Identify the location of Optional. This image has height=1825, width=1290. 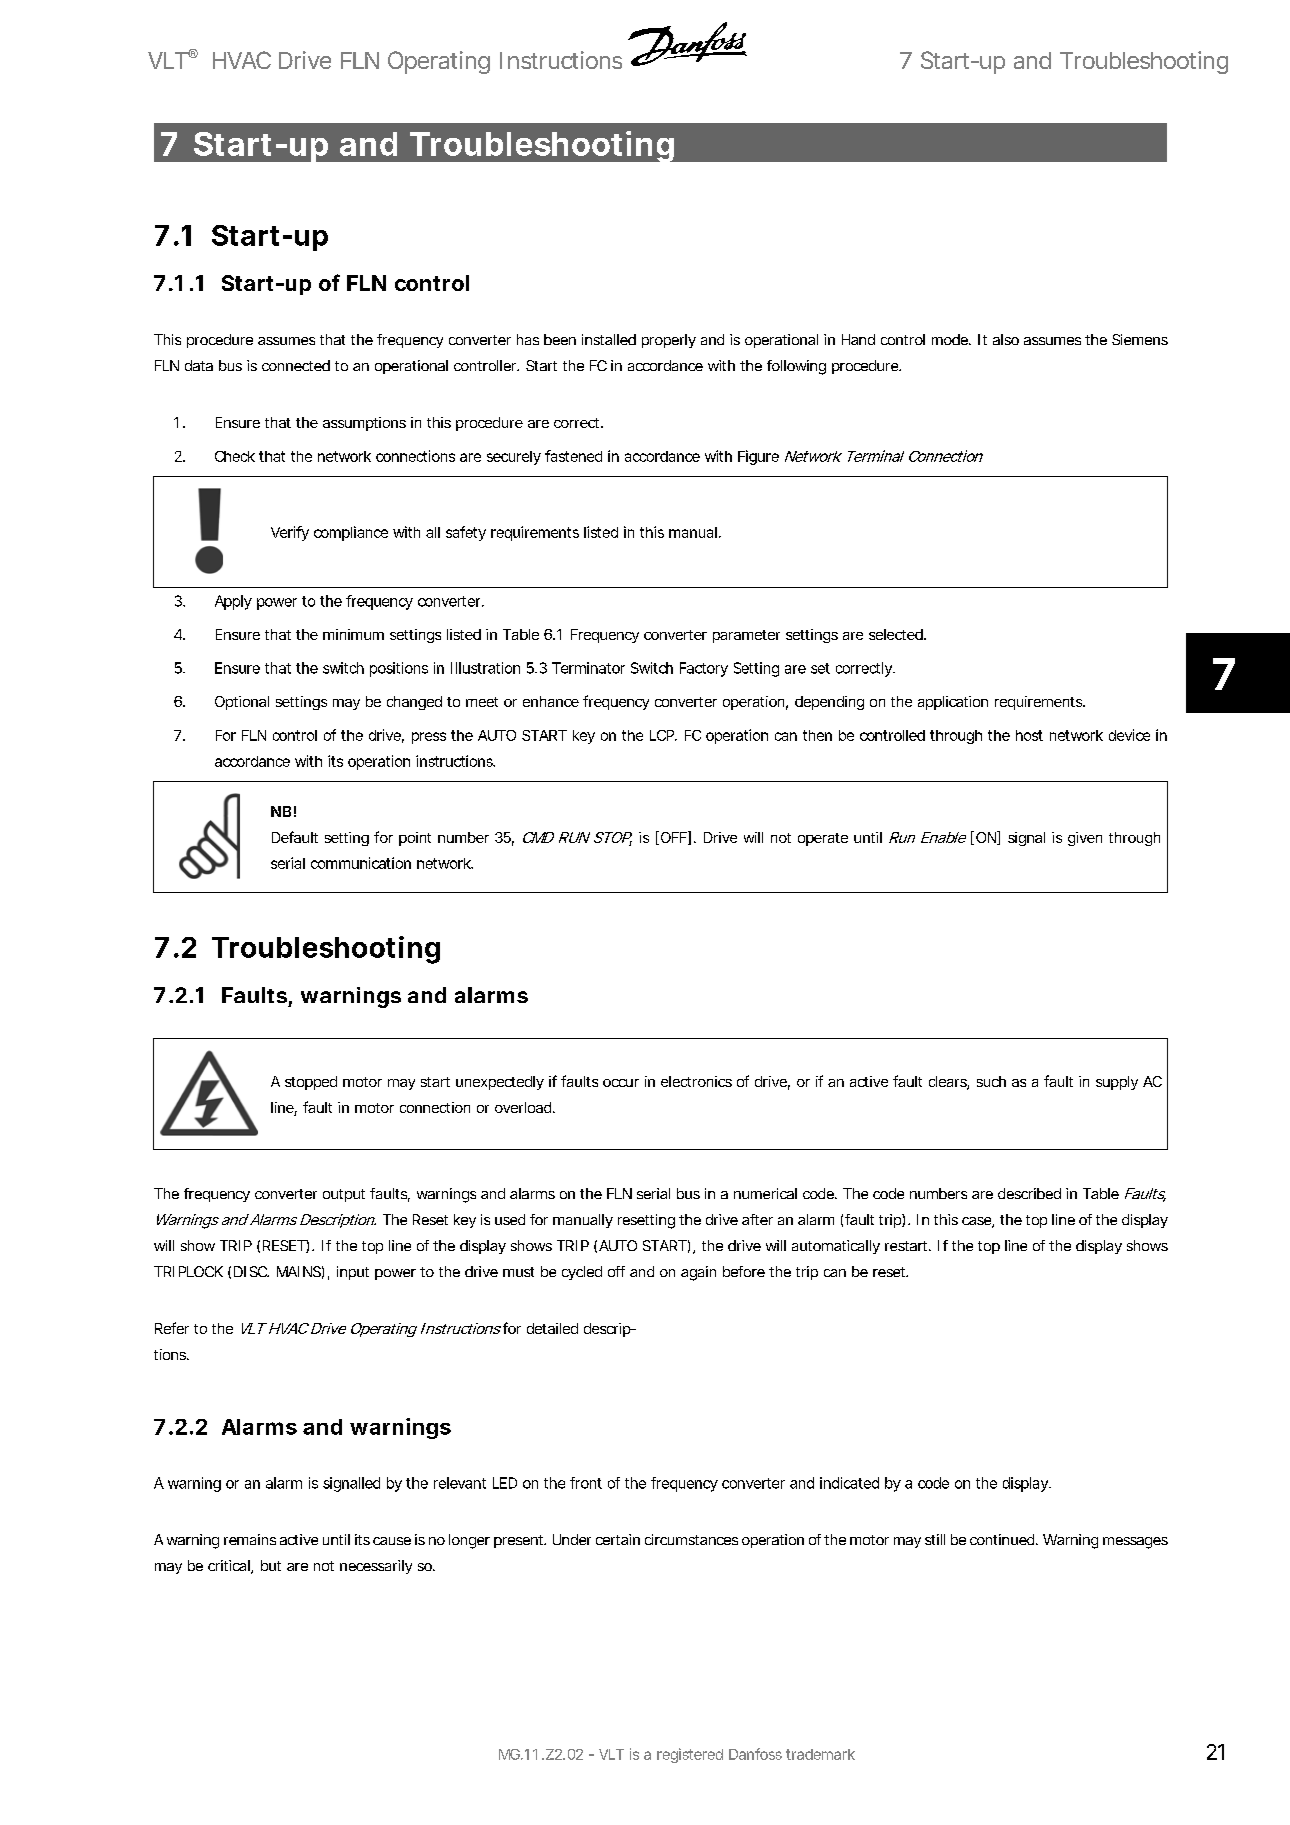
(242, 703).
